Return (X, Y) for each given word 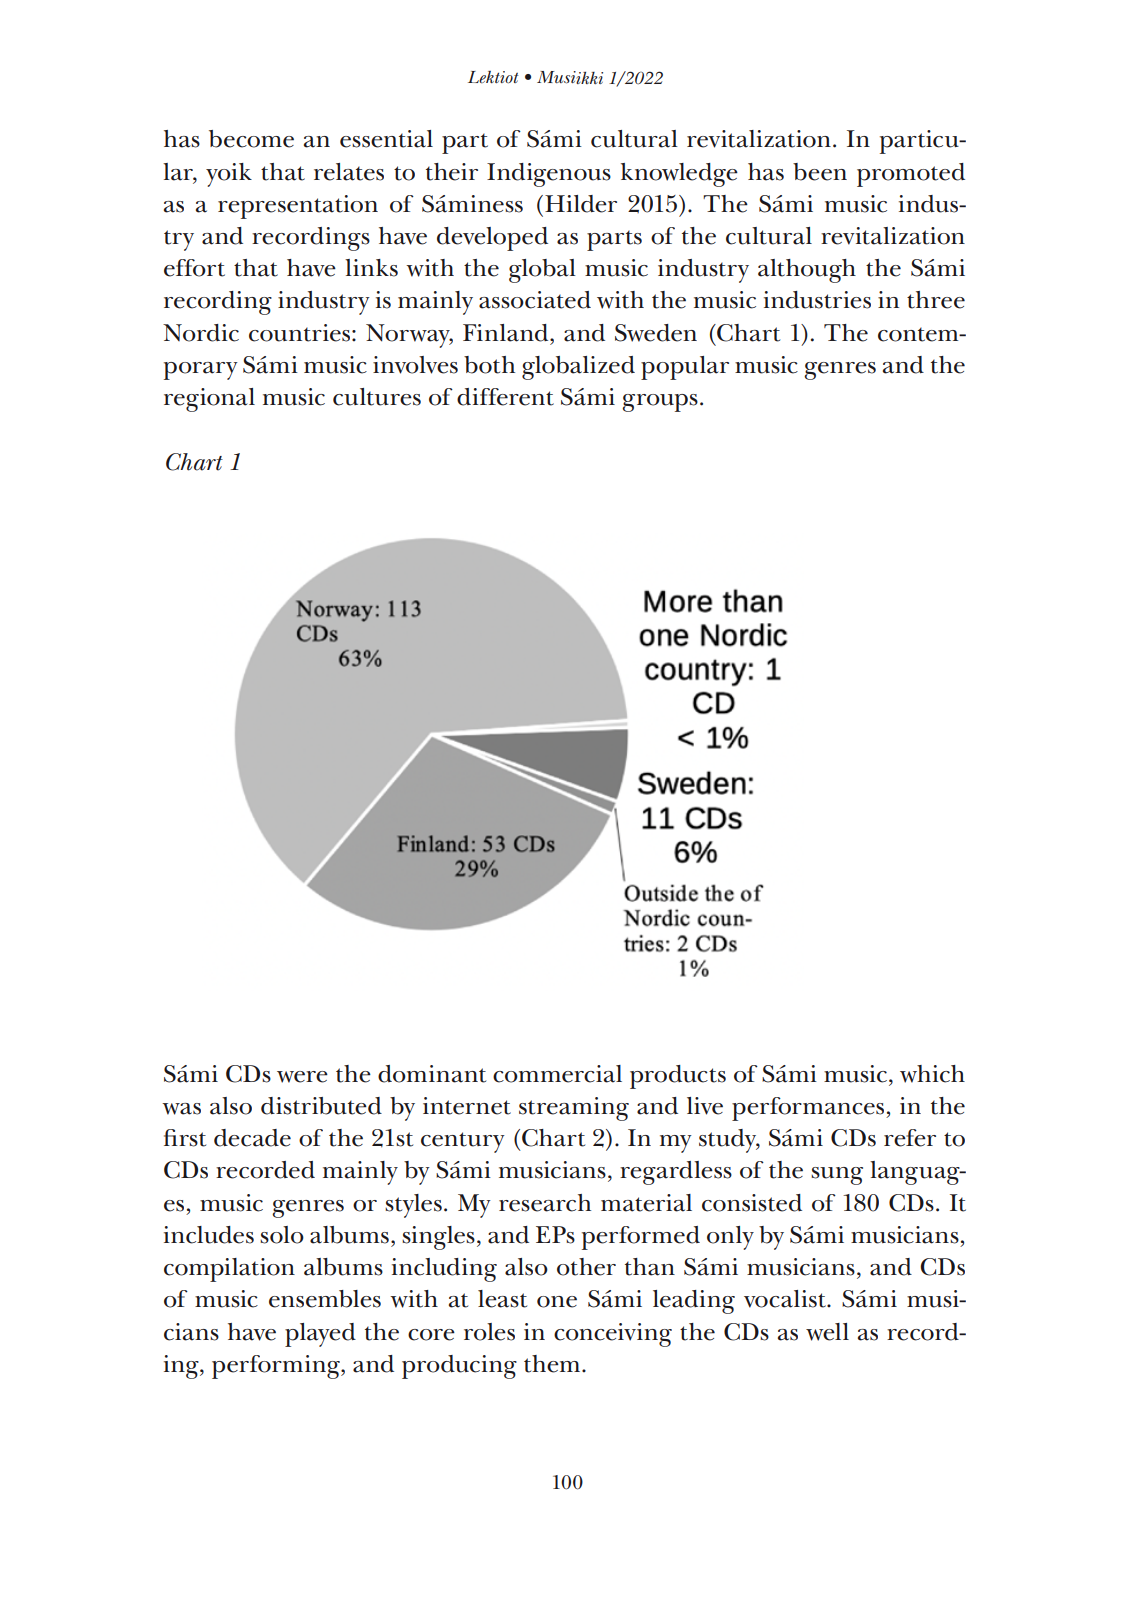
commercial (557, 1074)
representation (298, 207)
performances (809, 1109)
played (320, 1335)
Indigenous (549, 175)
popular (685, 368)
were (302, 1077)
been (820, 172)
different (505, 397)
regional (209, 400)
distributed (321, 1106)
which (932, 1074)
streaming (574, 1109)
